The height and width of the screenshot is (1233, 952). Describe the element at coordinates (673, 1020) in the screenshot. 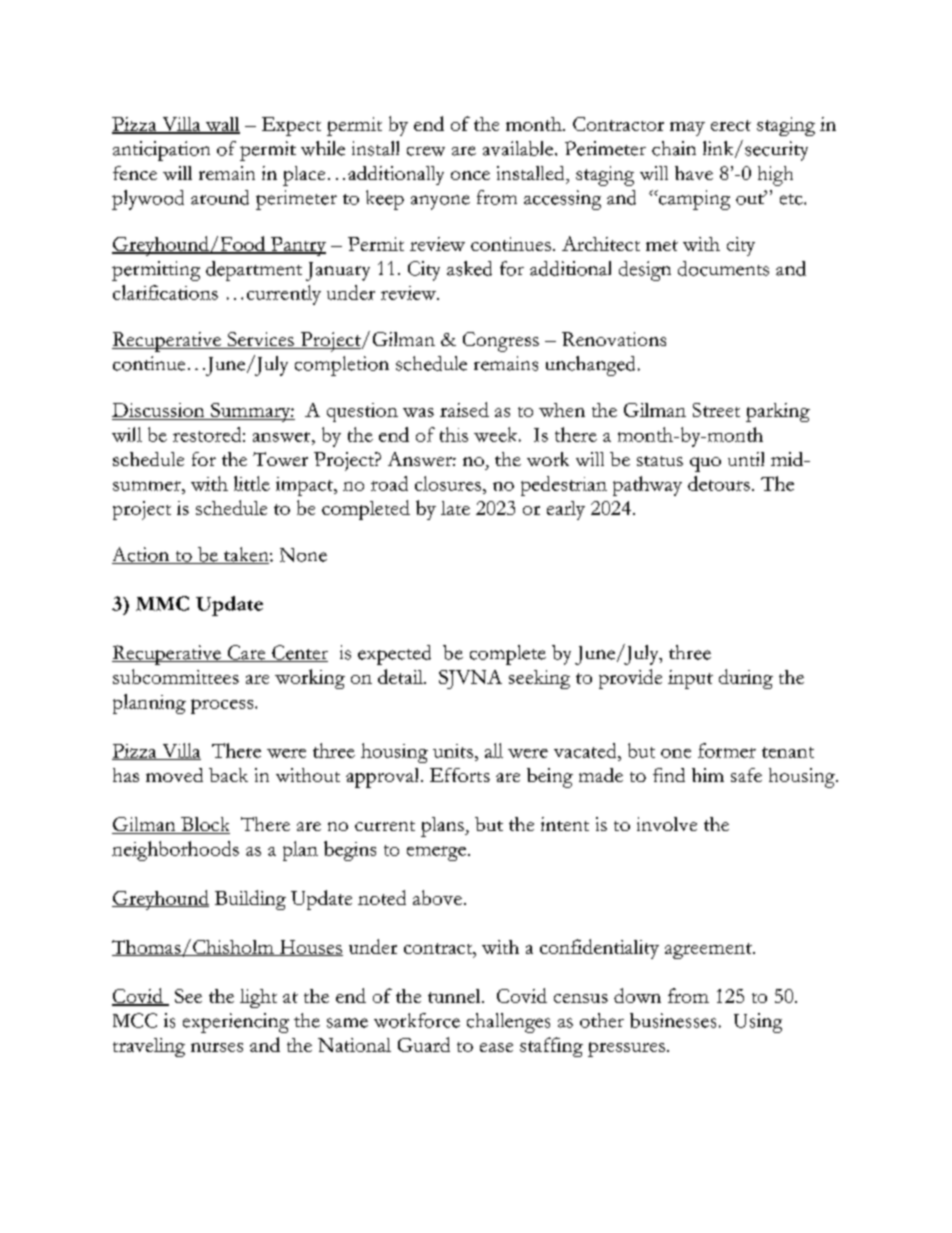

I see `businesses` at that location.
